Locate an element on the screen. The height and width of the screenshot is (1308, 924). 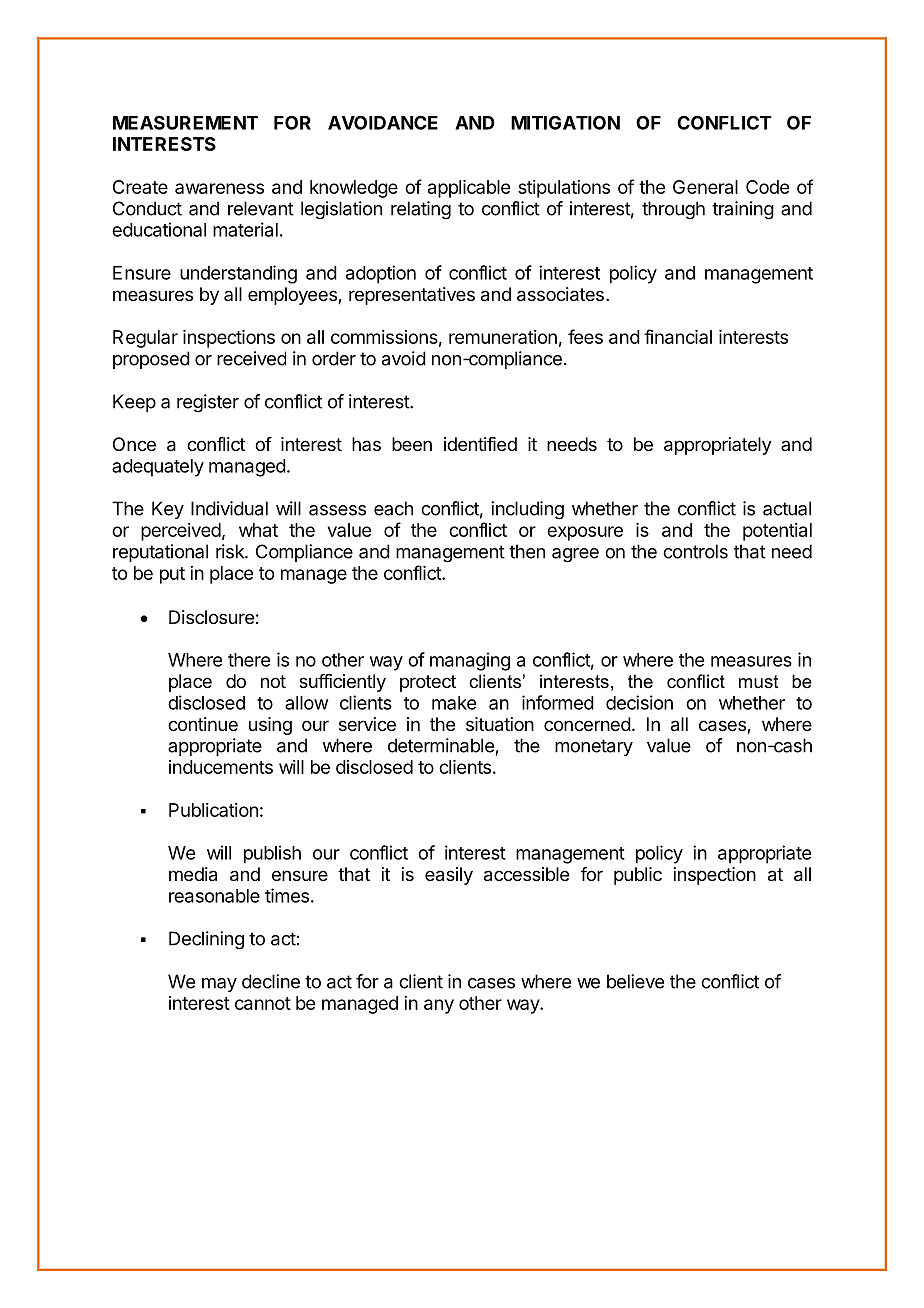
register is located at coordinates (208, 403).
